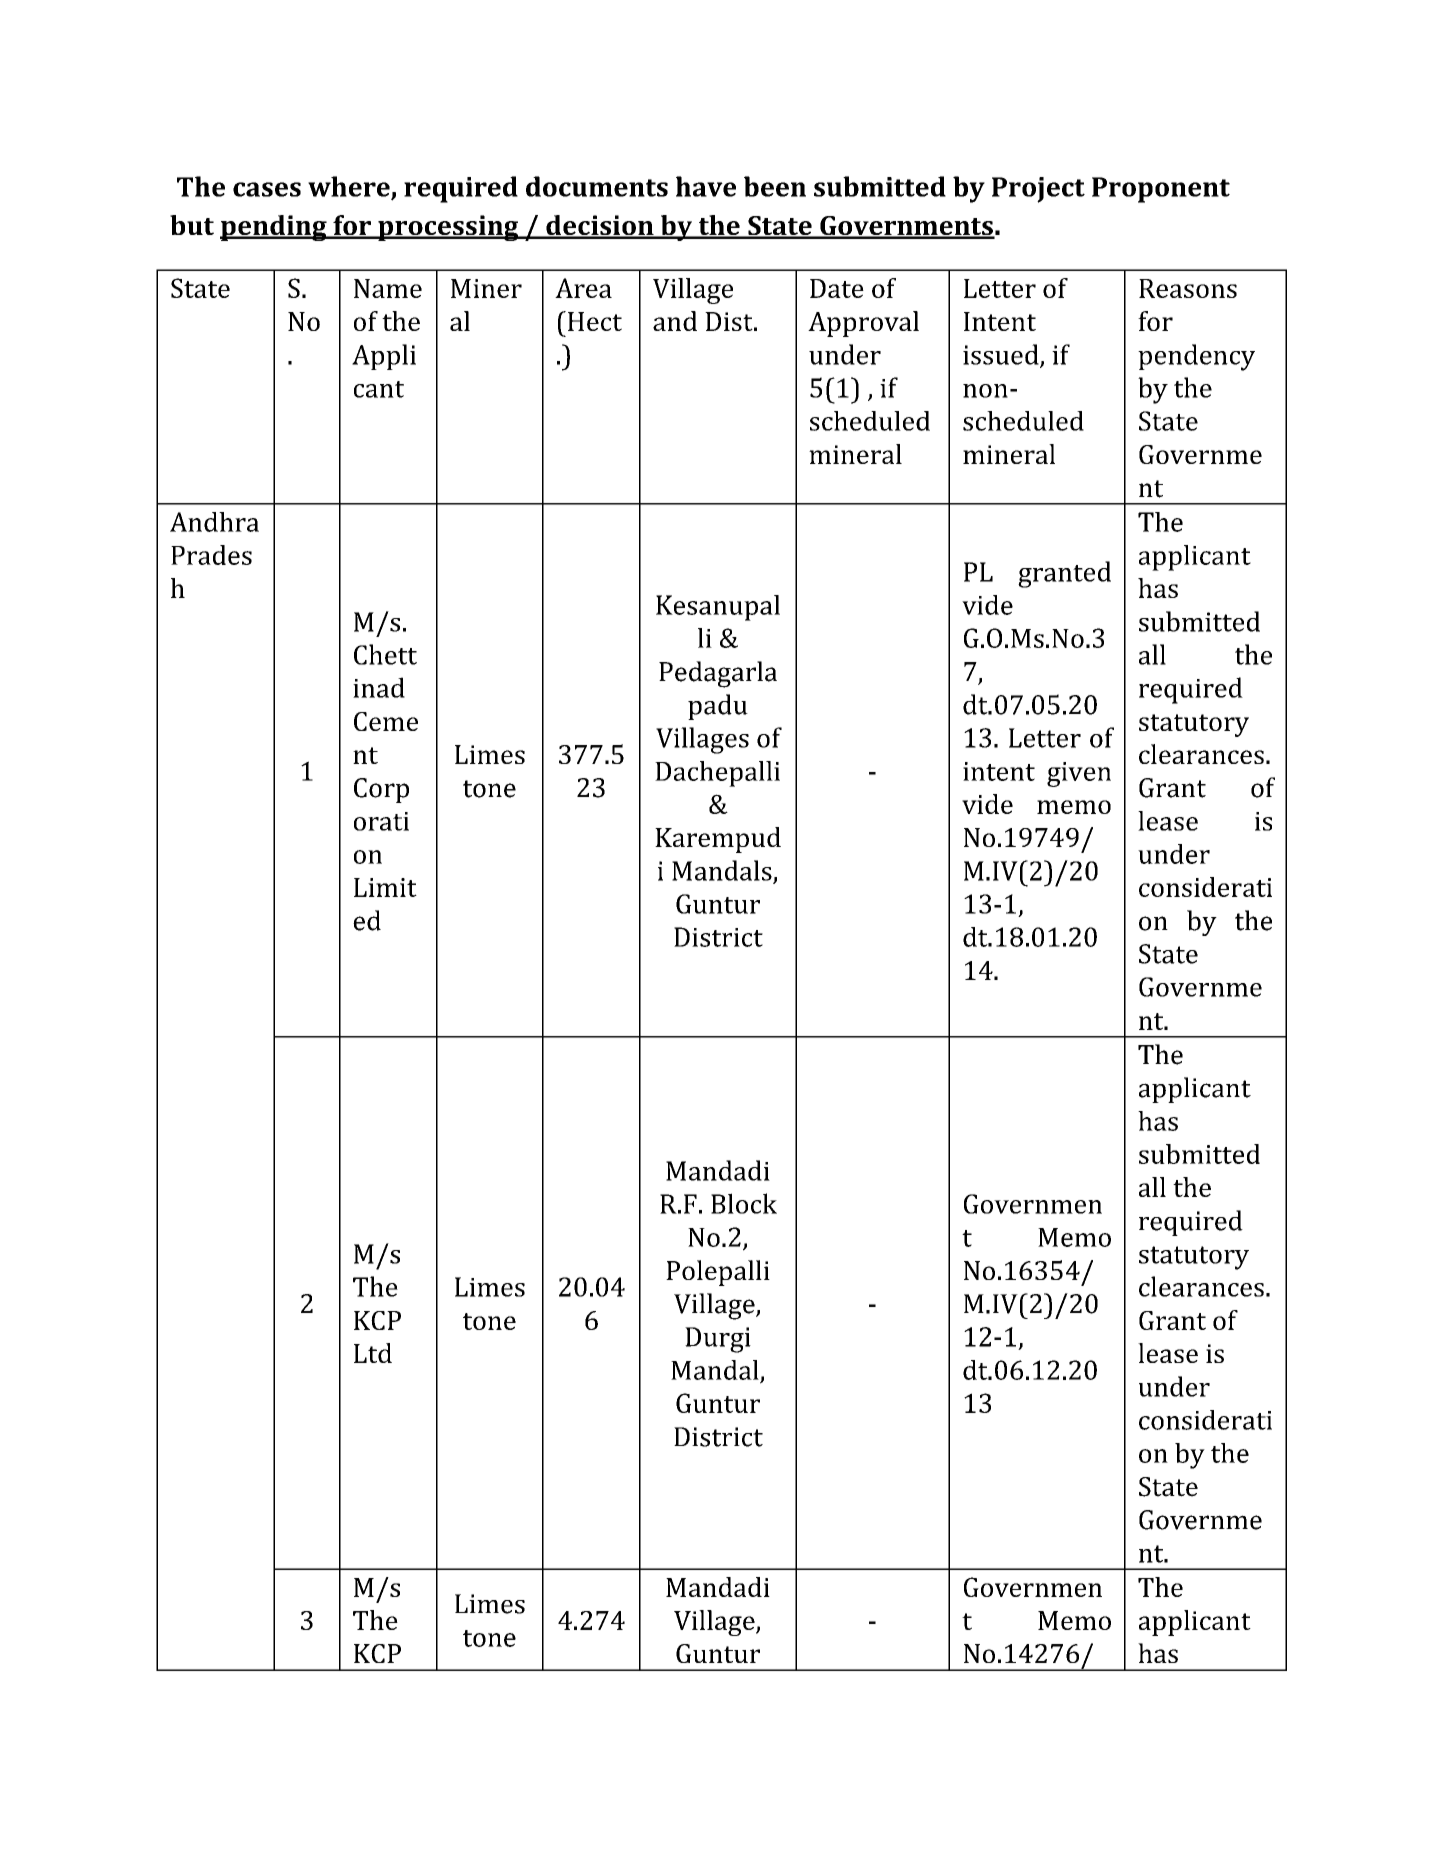 The image size is (1443, 1868). What do you see at coordinates (1038, 190) in the page?
I see `Project` at bounding box center [1038, 190].
